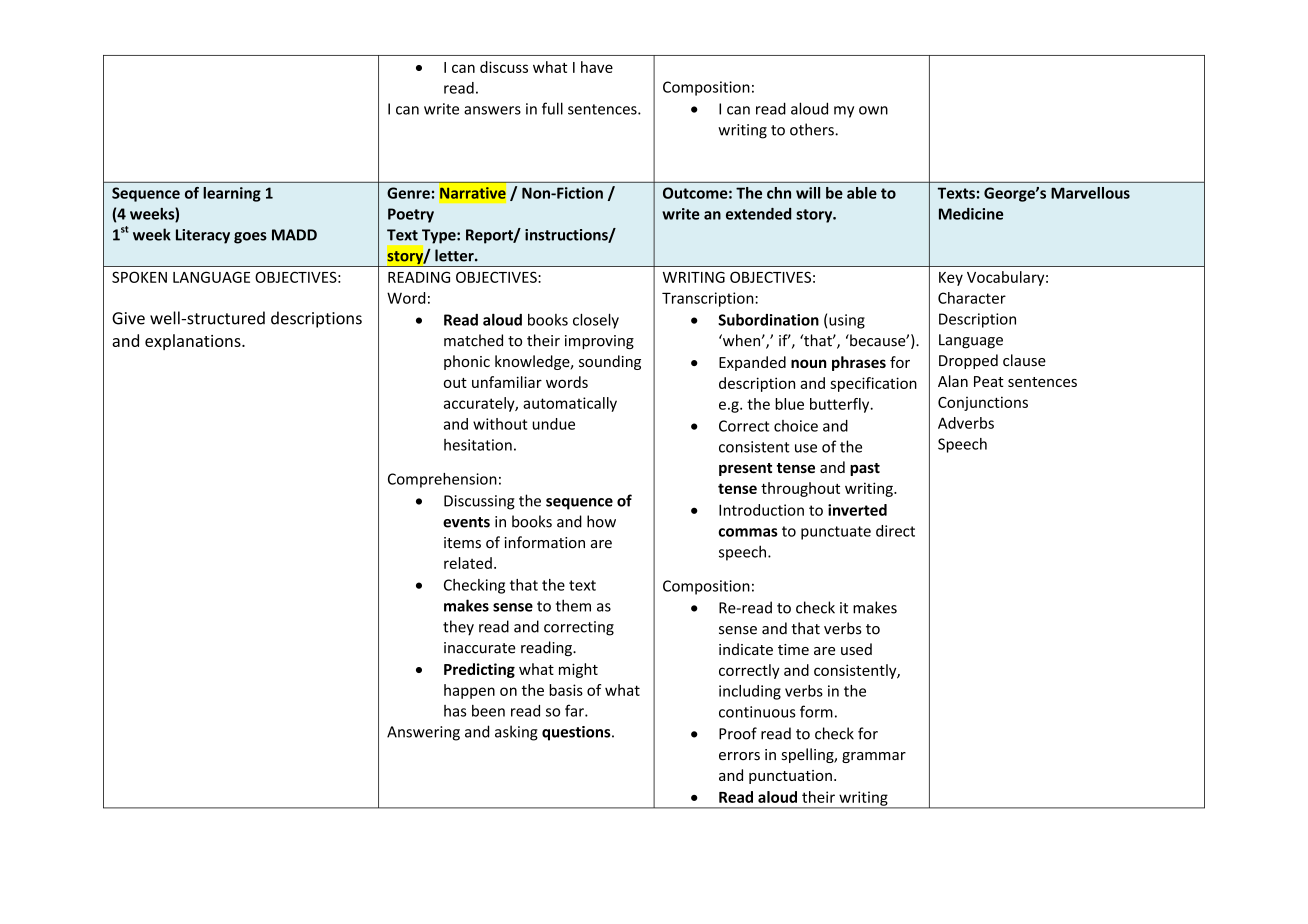 The image size is (1308, 924). I want to click on letter, so click(455, 255).
